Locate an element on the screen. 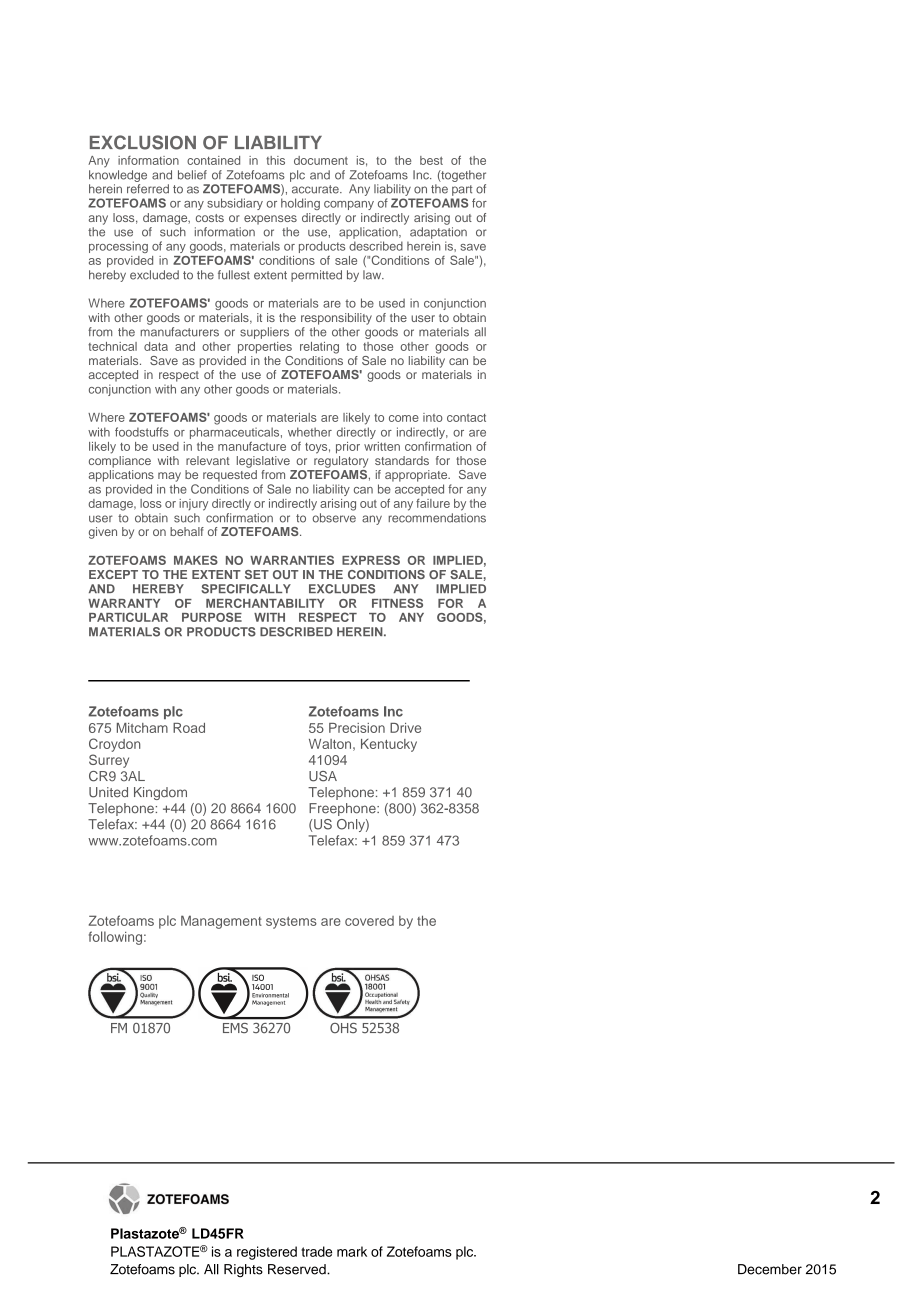  failure is located at coordinates (433, 503).
